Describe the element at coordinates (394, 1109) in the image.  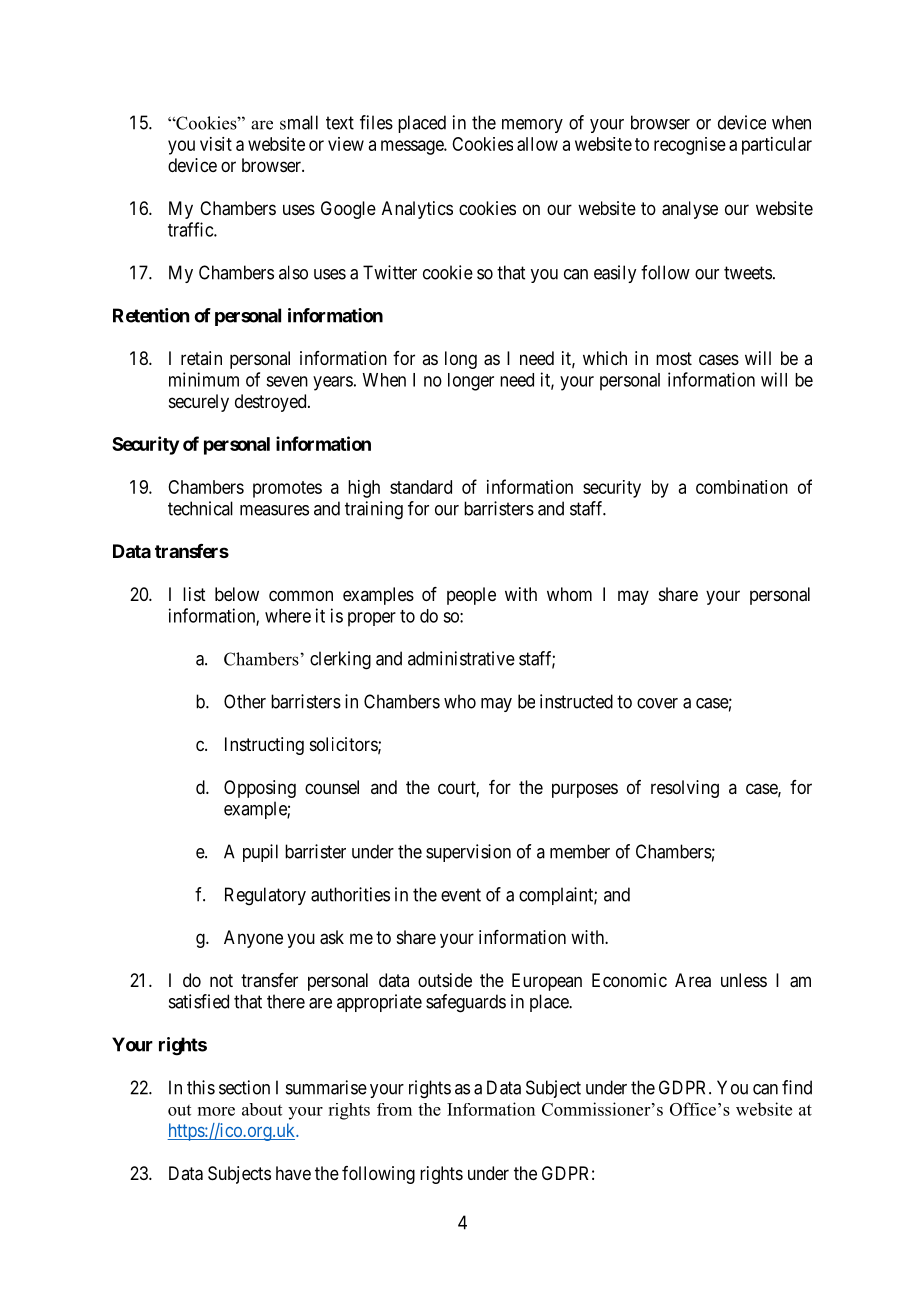
I see `from` at that location.
